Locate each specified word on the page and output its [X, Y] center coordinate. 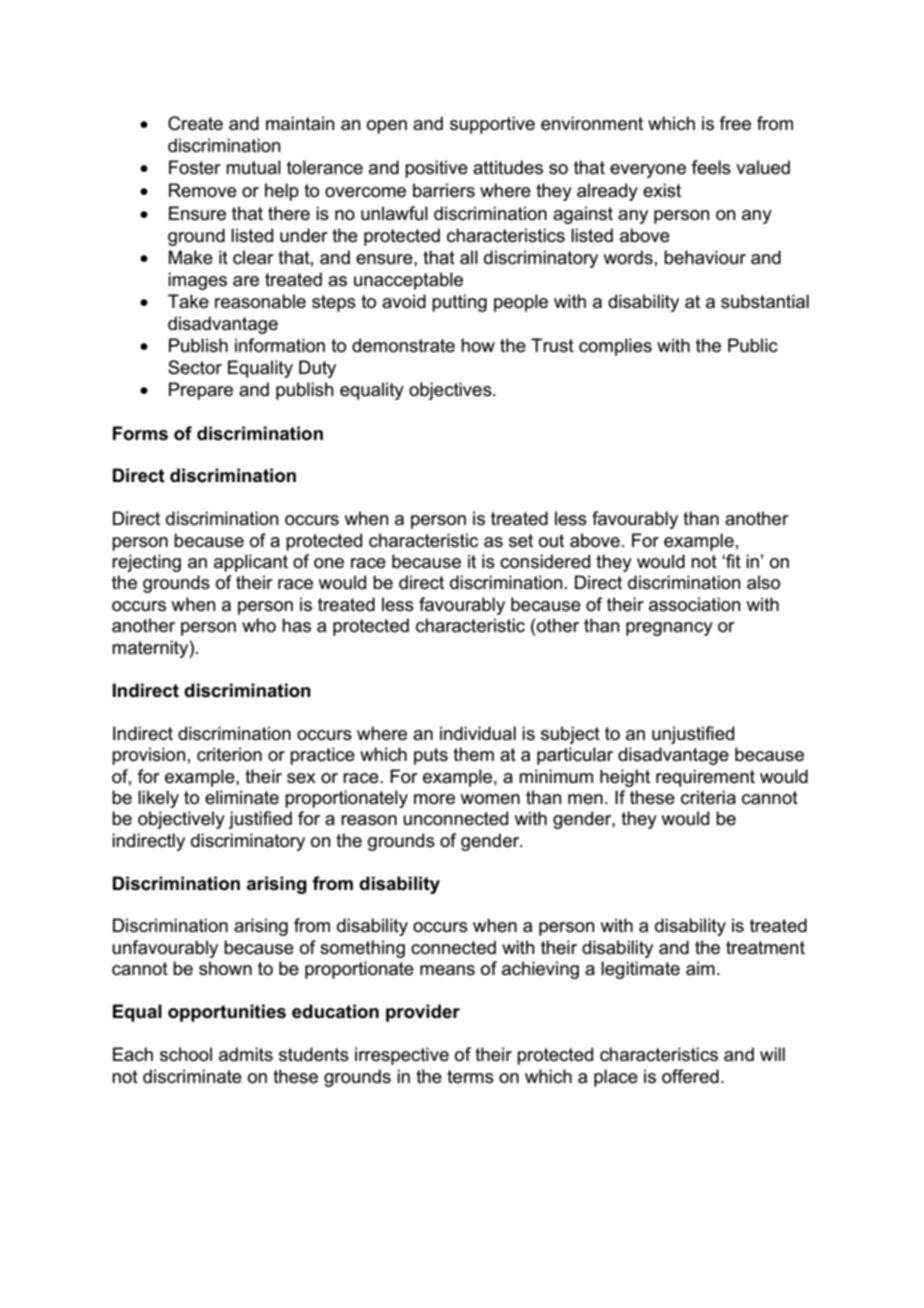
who [259, 625]
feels [711, 167]
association [695, 604]
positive [436, 169]
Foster [195, 167]
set [521, 541]
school [186, 1054]
